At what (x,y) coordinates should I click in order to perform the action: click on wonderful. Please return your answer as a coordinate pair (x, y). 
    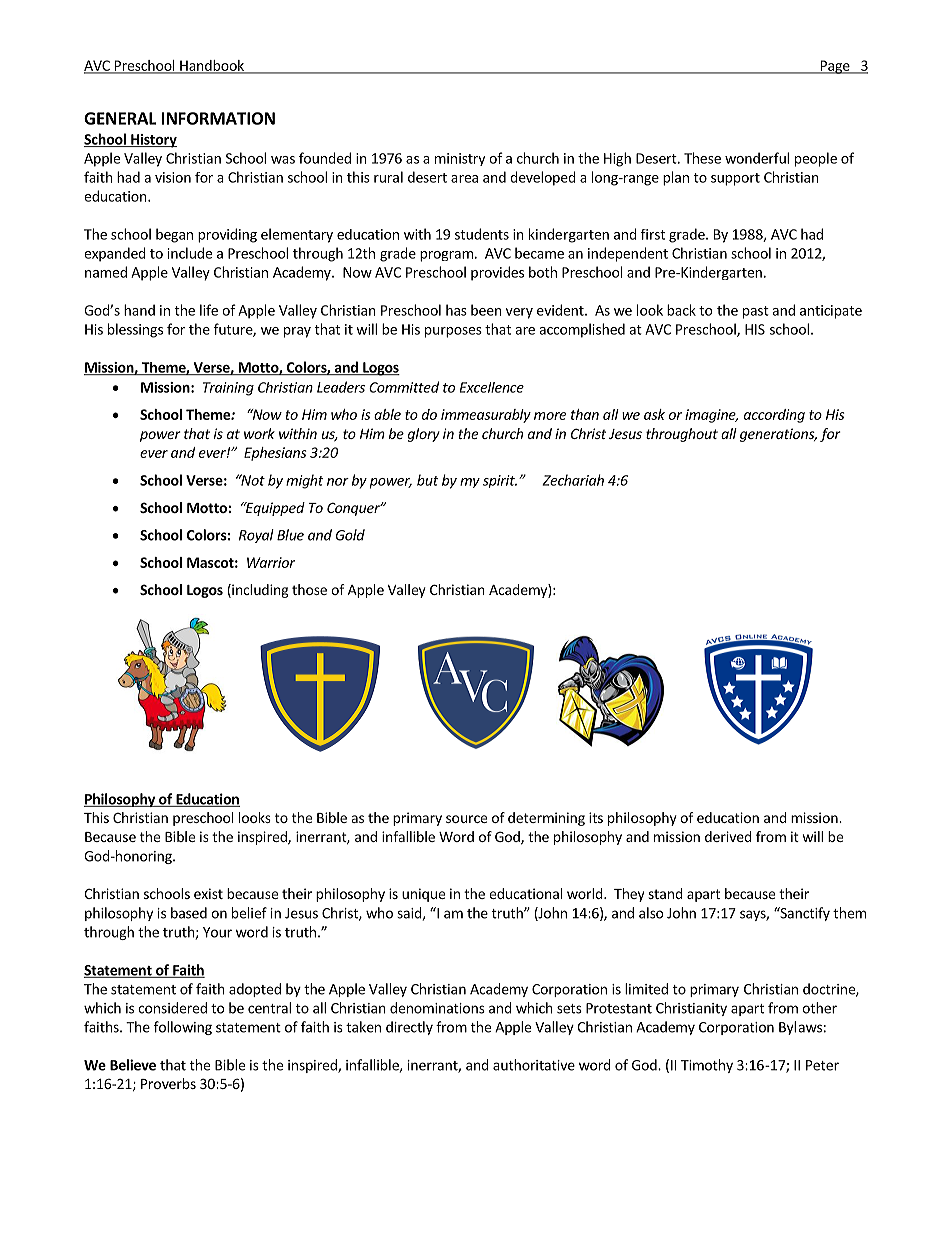
    Looking at the image, I should click on (757, 158).
